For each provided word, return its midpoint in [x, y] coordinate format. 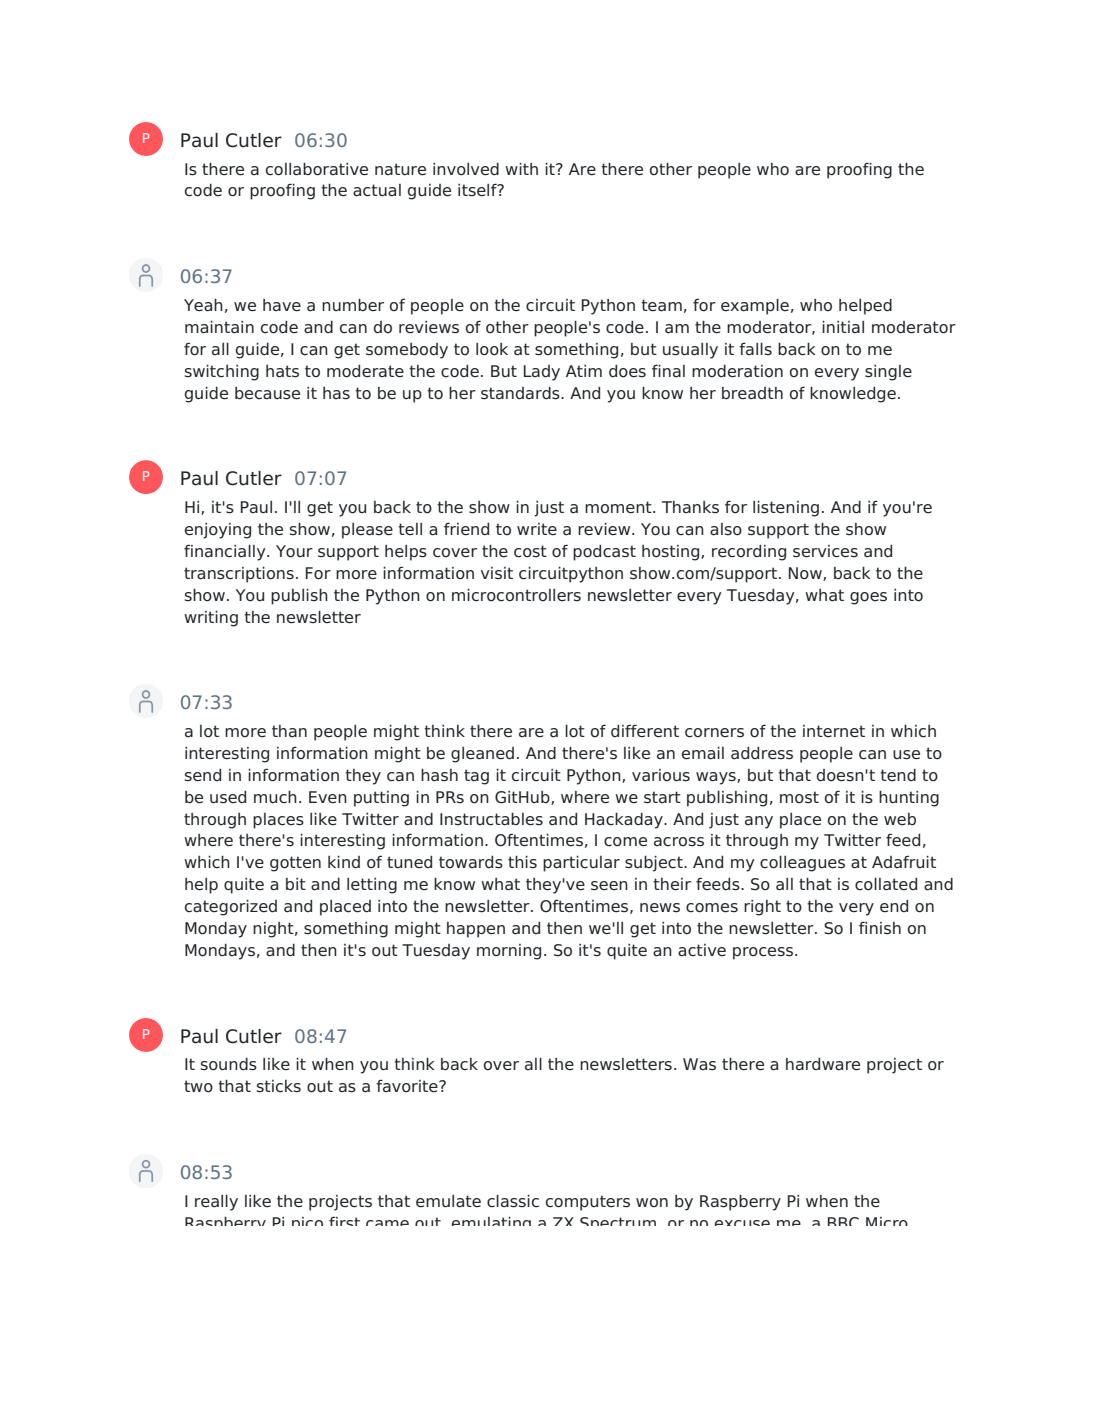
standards [521, 393]
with [521, 169]
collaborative [317, 169]
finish [880, 928]
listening [786, 509]
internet [834, 731]
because [267, 393]
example [755, 307]
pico [307, 1221]
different [645, 731]
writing [211, 619]
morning [509, 952]
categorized [231, 908]
